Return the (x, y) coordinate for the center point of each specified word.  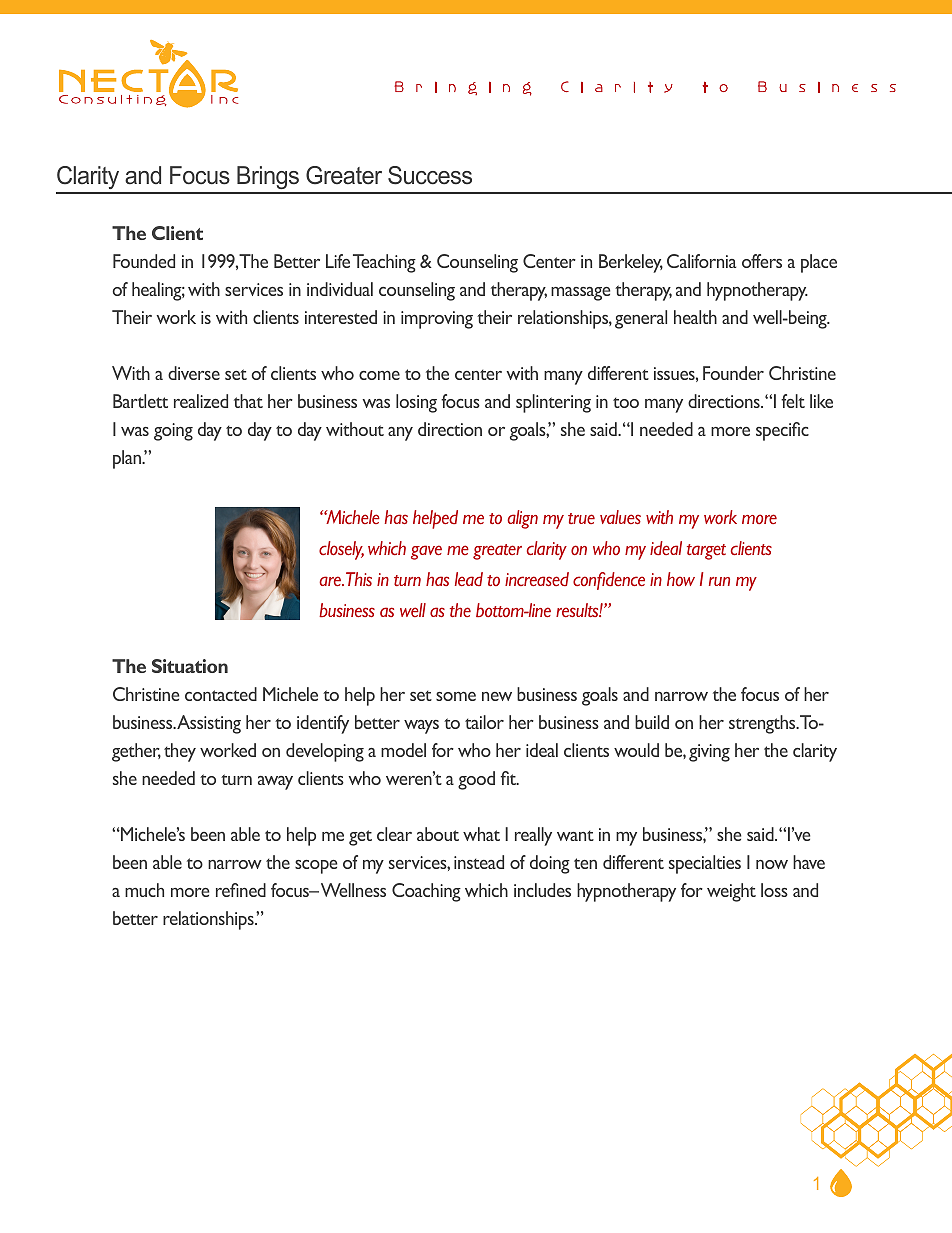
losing (416, 403)
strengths (763, 724)
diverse (194, 373)
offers (762, 261)
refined (241, 890)
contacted (221, 694)
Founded (144, 261)
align (522, 519)
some (456, 696)
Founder (733, 373)
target (706, 552)
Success (430, 175)
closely (341, 550)
